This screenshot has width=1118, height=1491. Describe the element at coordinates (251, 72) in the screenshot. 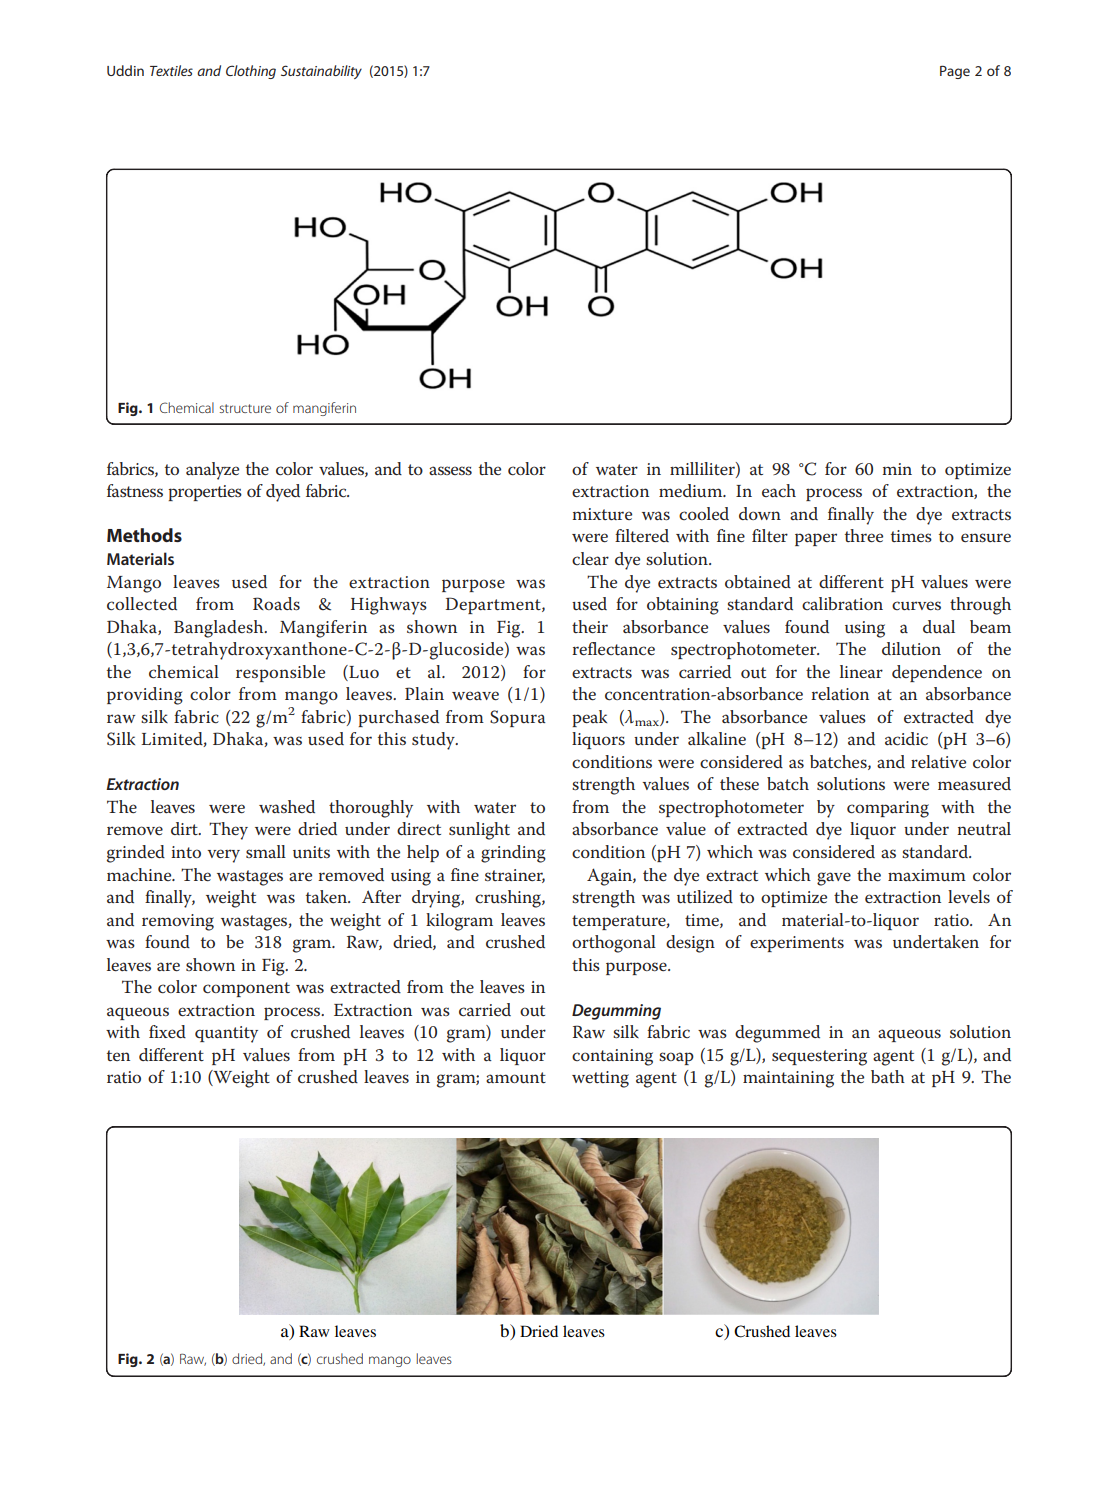

I see `Clothing` at that location.
